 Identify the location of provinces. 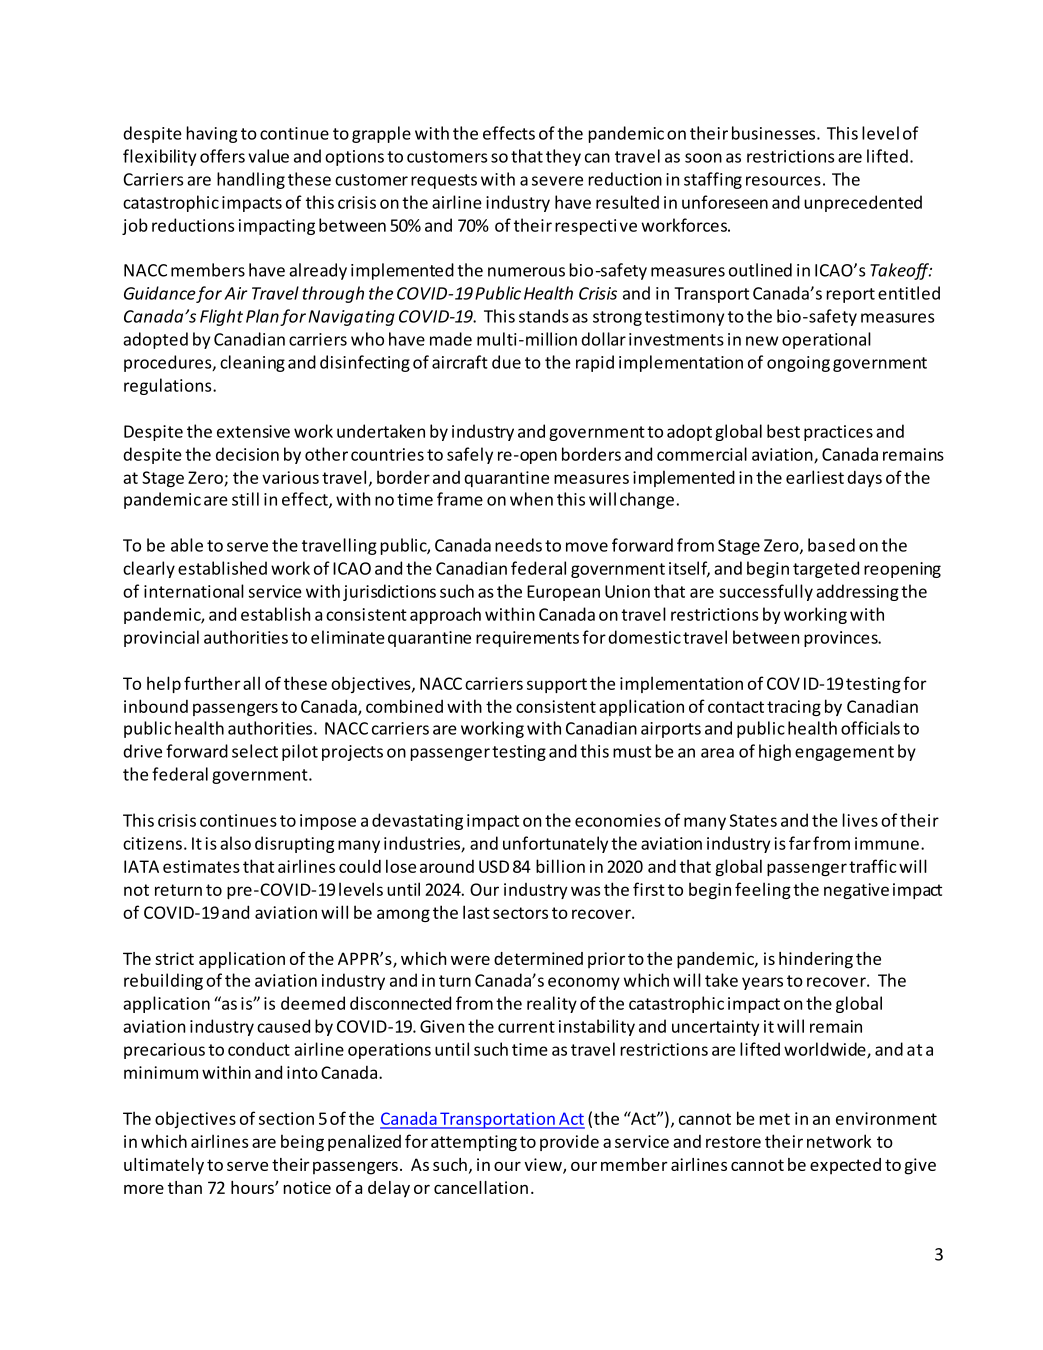
(842, 639).
